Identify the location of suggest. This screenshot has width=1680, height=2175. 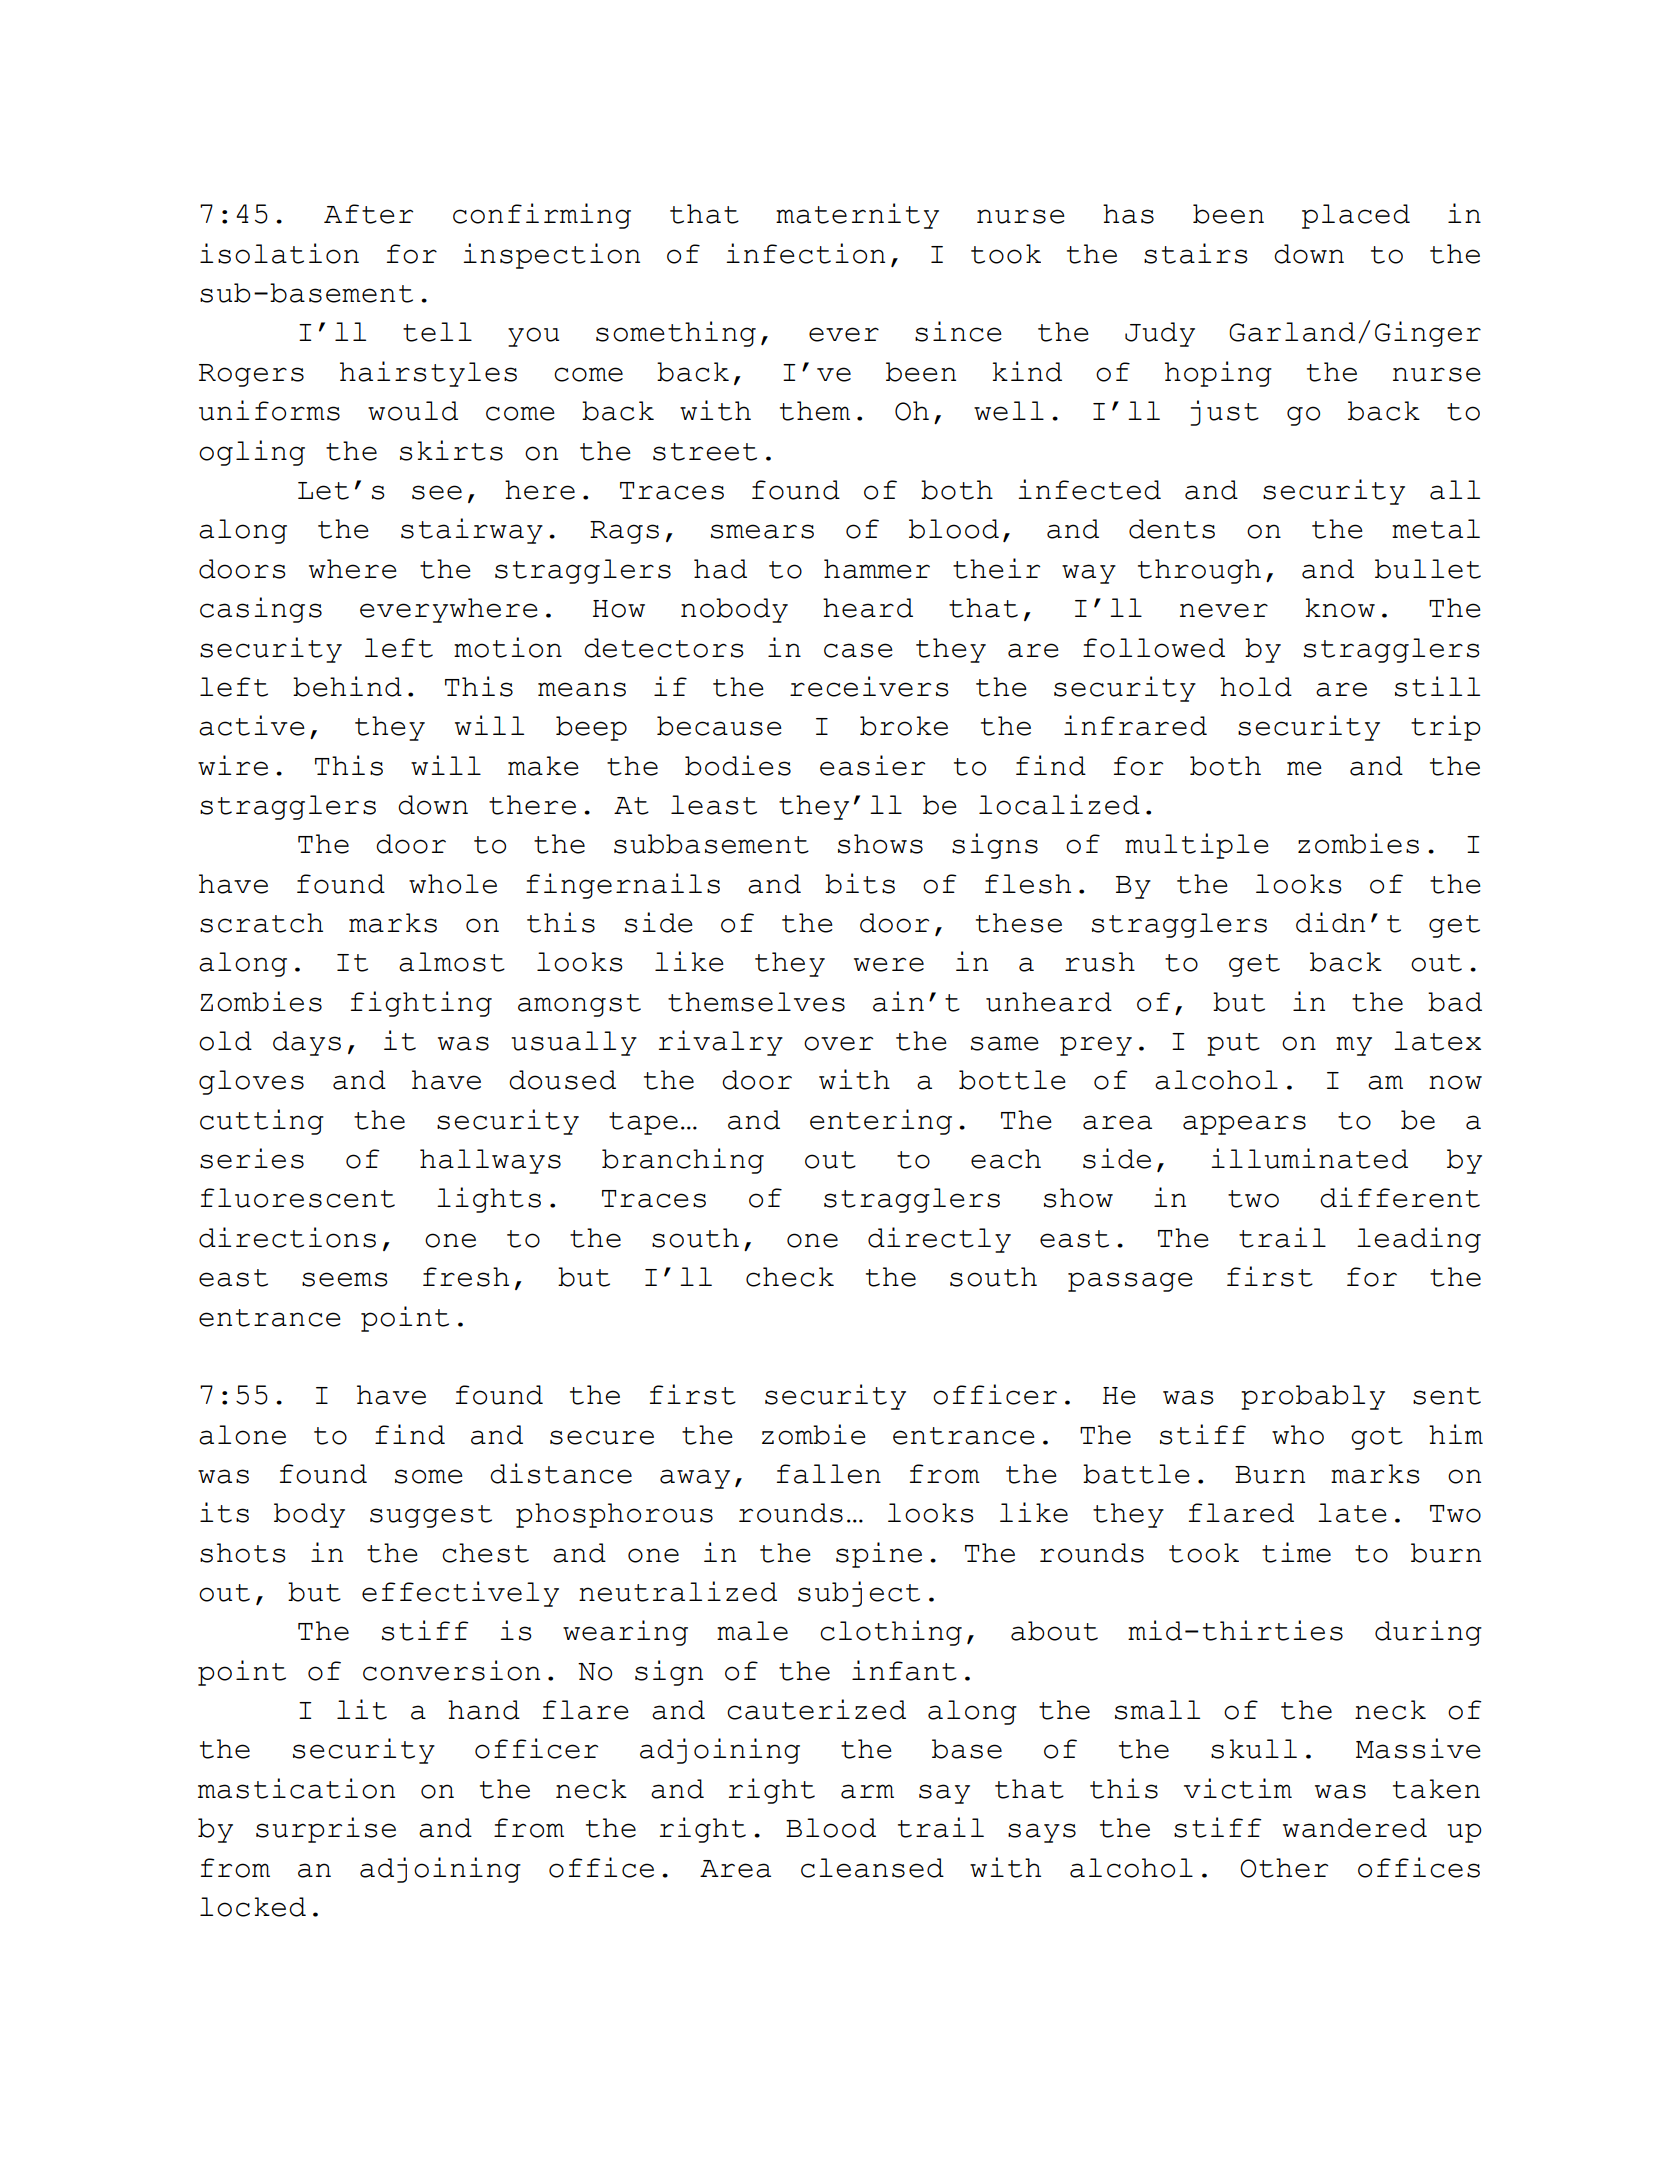
(431, 1516).
